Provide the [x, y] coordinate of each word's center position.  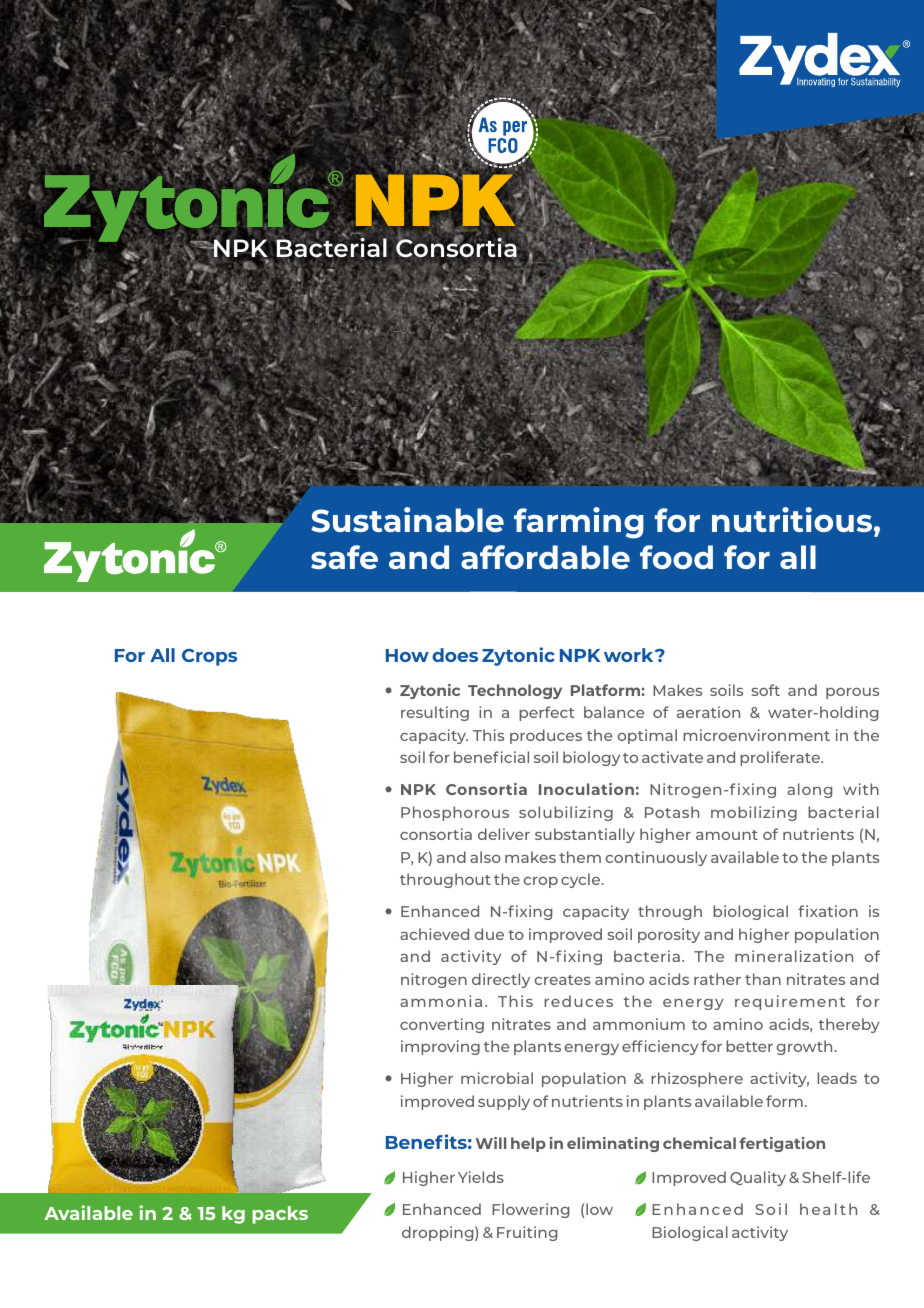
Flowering [530, 1210]
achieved [434, 934]
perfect [546, 713]
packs [280, 1215]
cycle [582, 880]
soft [766, 690]
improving [440, 1047]
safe [344, 557]
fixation [828, 911]
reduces [578, 1001]
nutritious [793, 519]
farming [579, 523]
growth [805, 1047]
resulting [435, 713]
